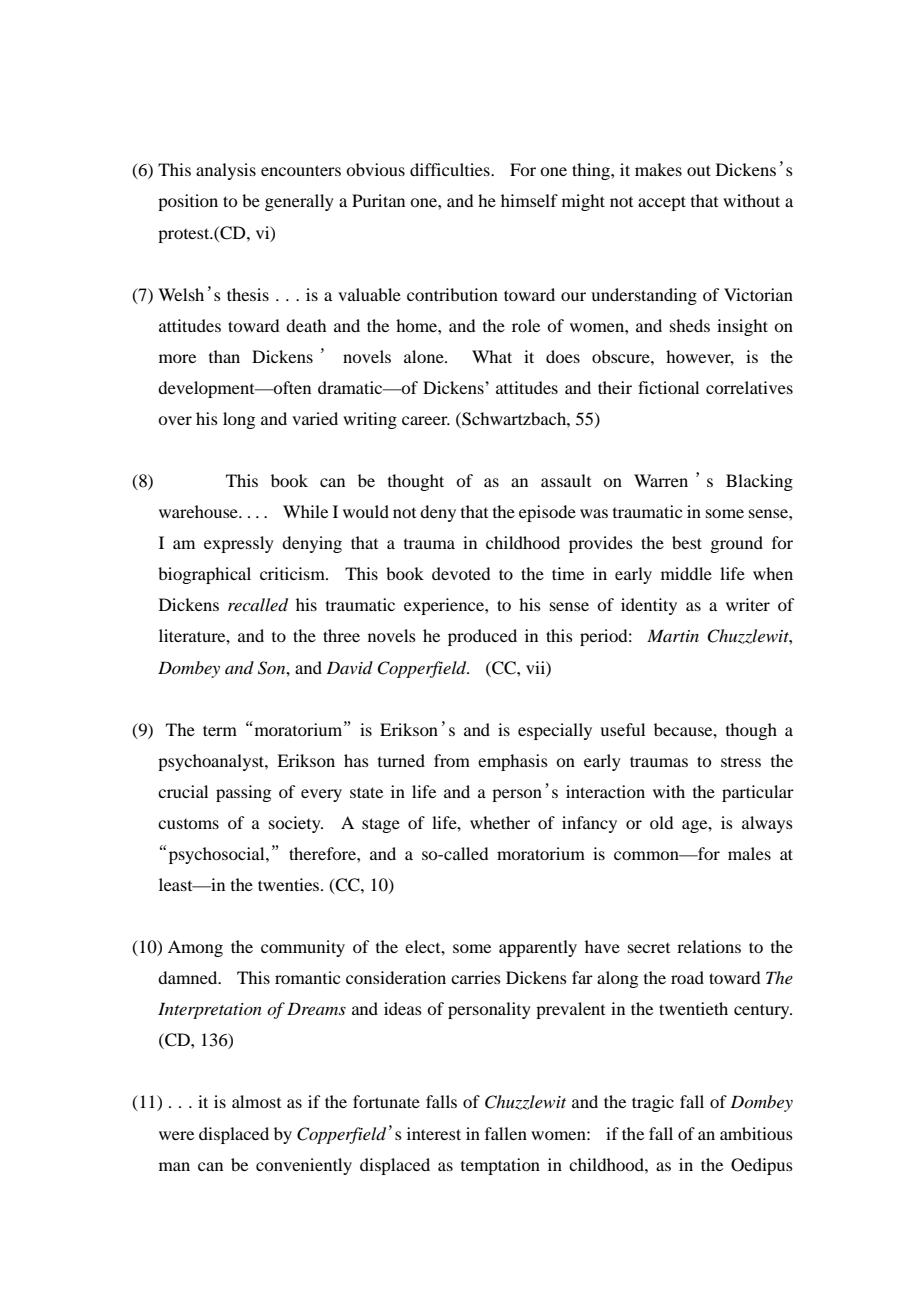 This screenshot has height=1308, width=924. I want to click on episode, so click(547, 513).
